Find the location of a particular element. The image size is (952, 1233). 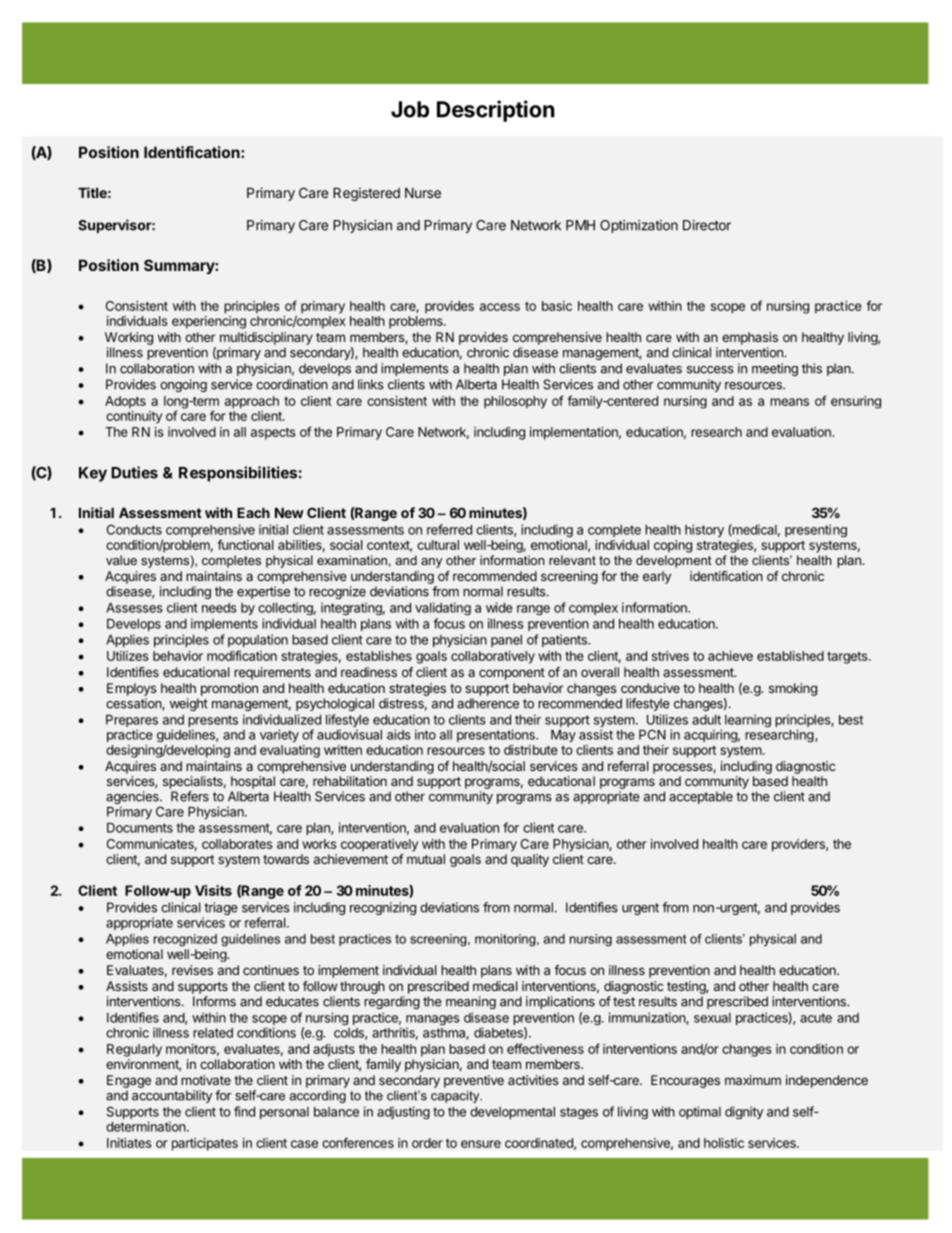

Conducts is located at coordinates (134, 529).
